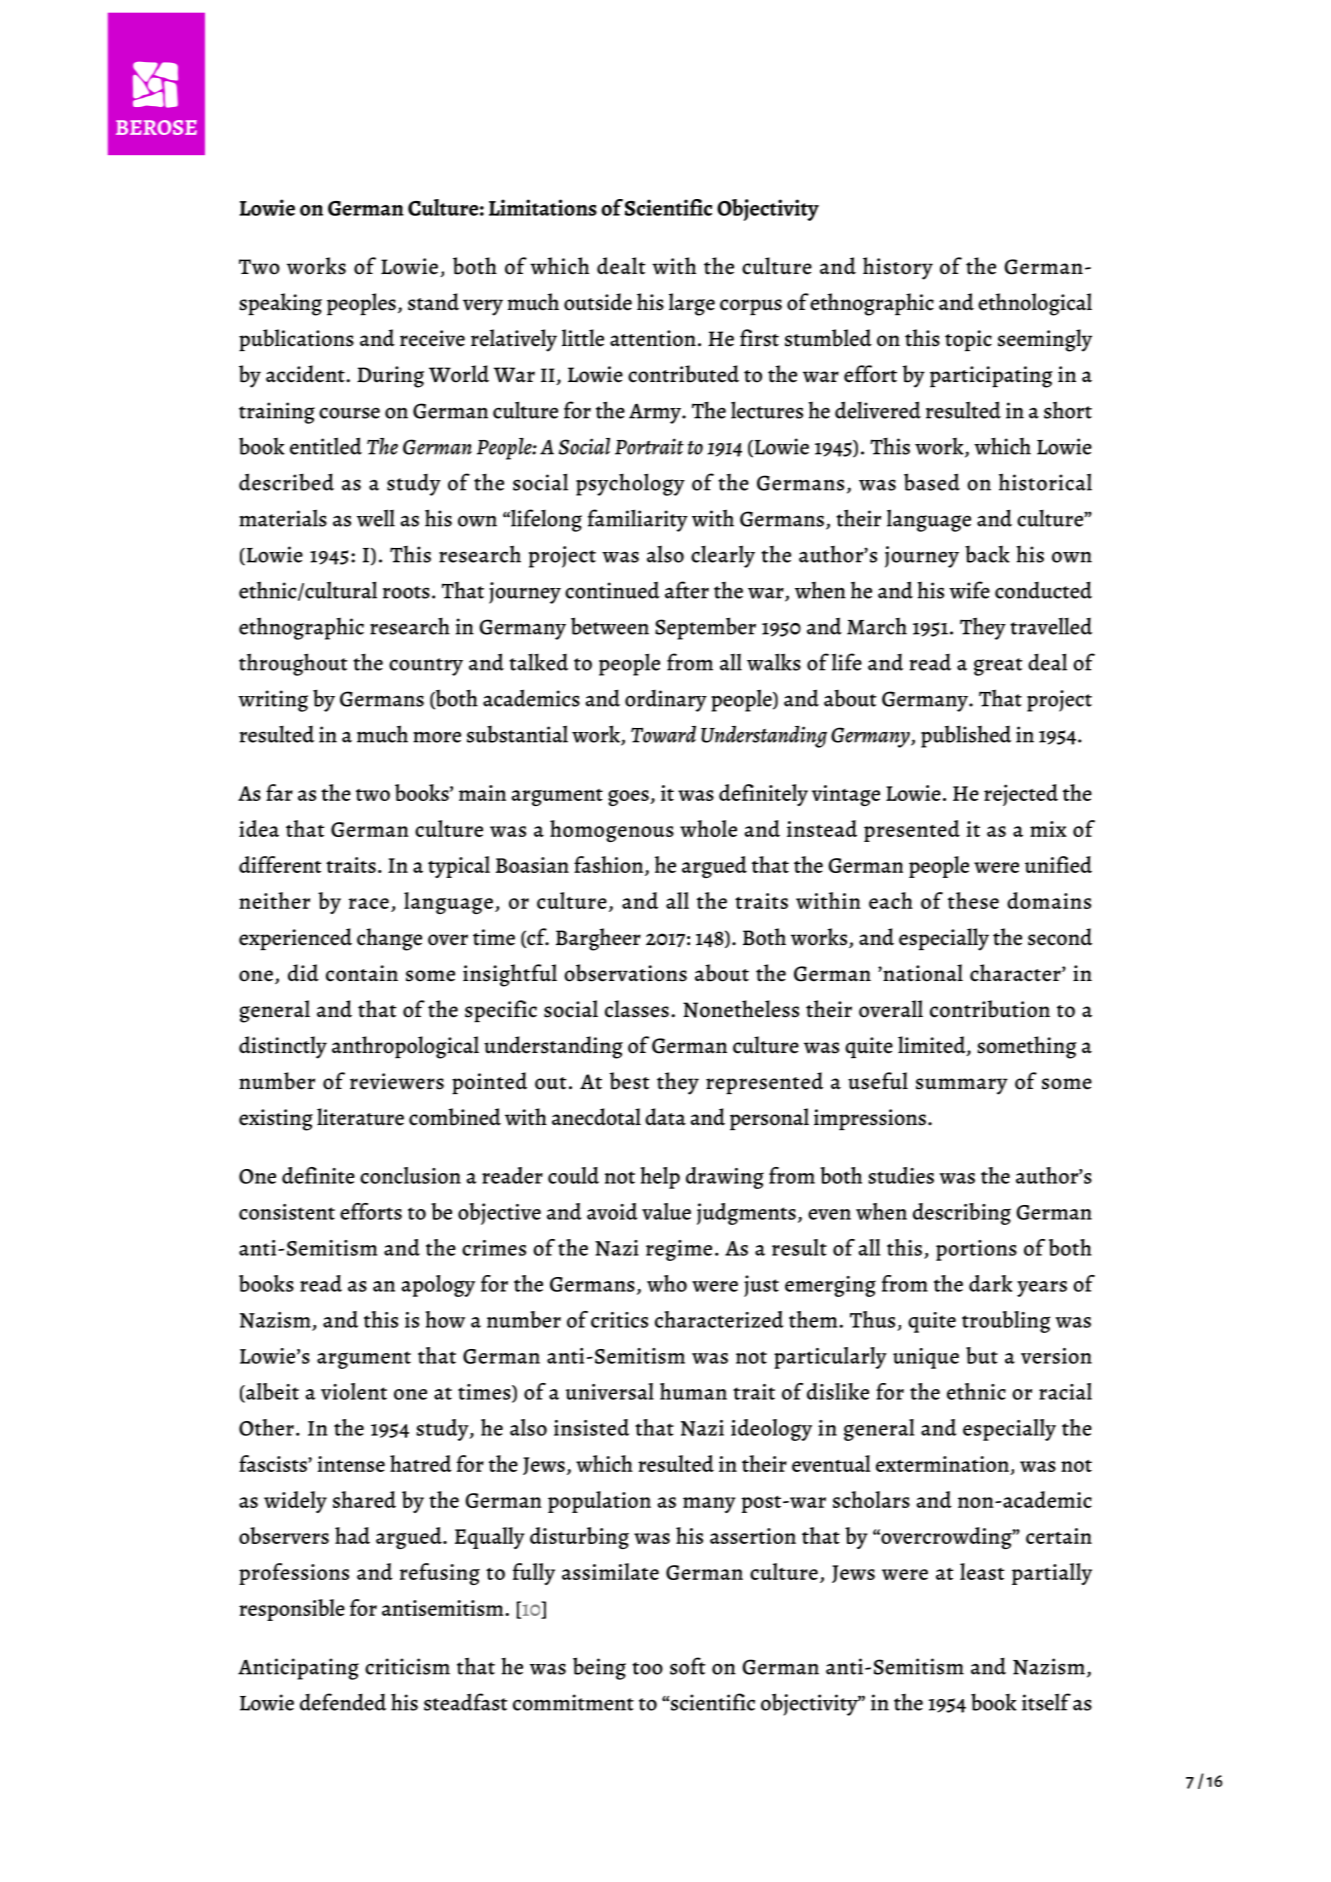  Describe the element at coordinates (1046, 1702) in the document. I see `itself` at that location.
